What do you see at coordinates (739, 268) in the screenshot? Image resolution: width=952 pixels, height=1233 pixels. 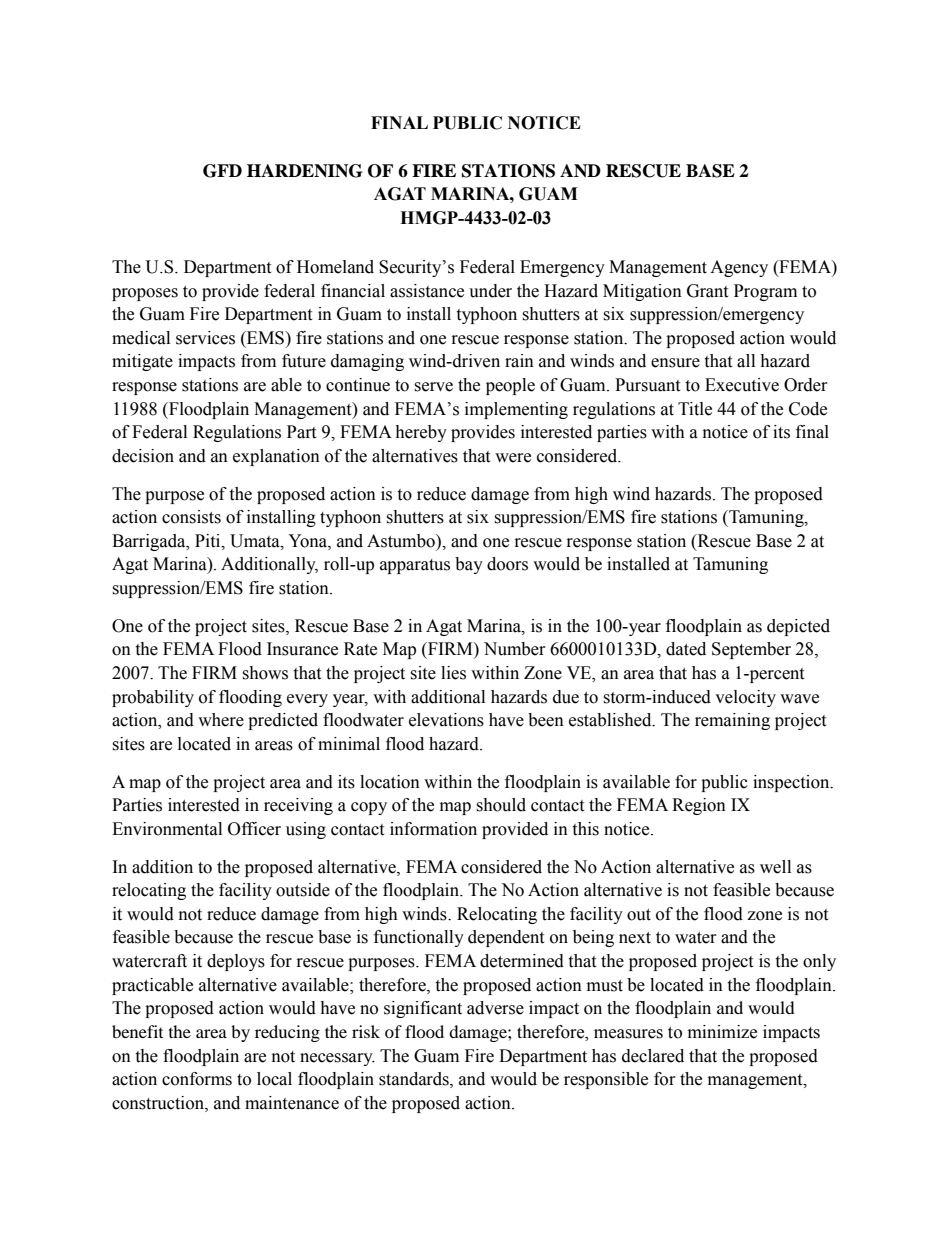 I see `Agency` at bounding box center [739, 268].
